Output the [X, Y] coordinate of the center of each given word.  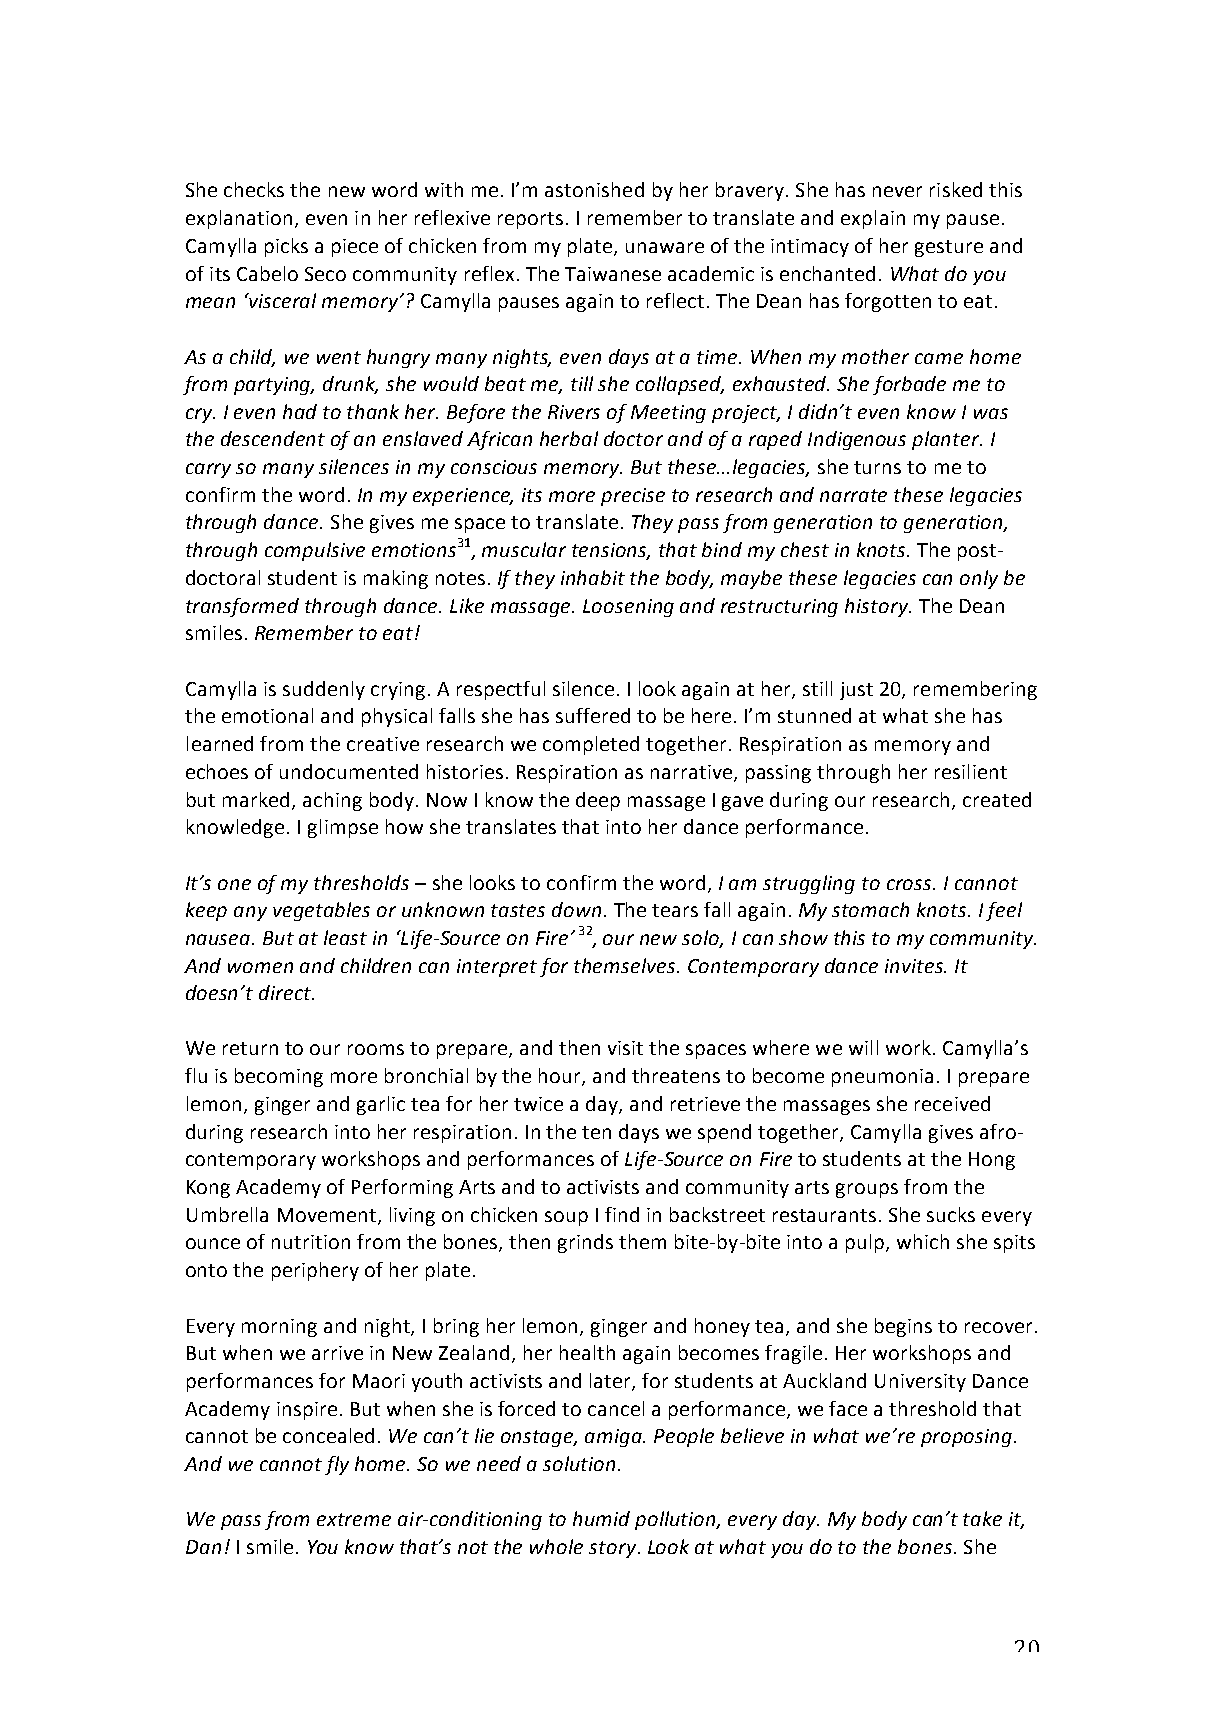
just [856, 691]
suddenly [324, 690]
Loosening [628, 608]
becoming [279, 1077]
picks [286, 247]
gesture [949, 248]
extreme [354, 1519]
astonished [594, 189]
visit [625, 1048]
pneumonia [882, 1078]
